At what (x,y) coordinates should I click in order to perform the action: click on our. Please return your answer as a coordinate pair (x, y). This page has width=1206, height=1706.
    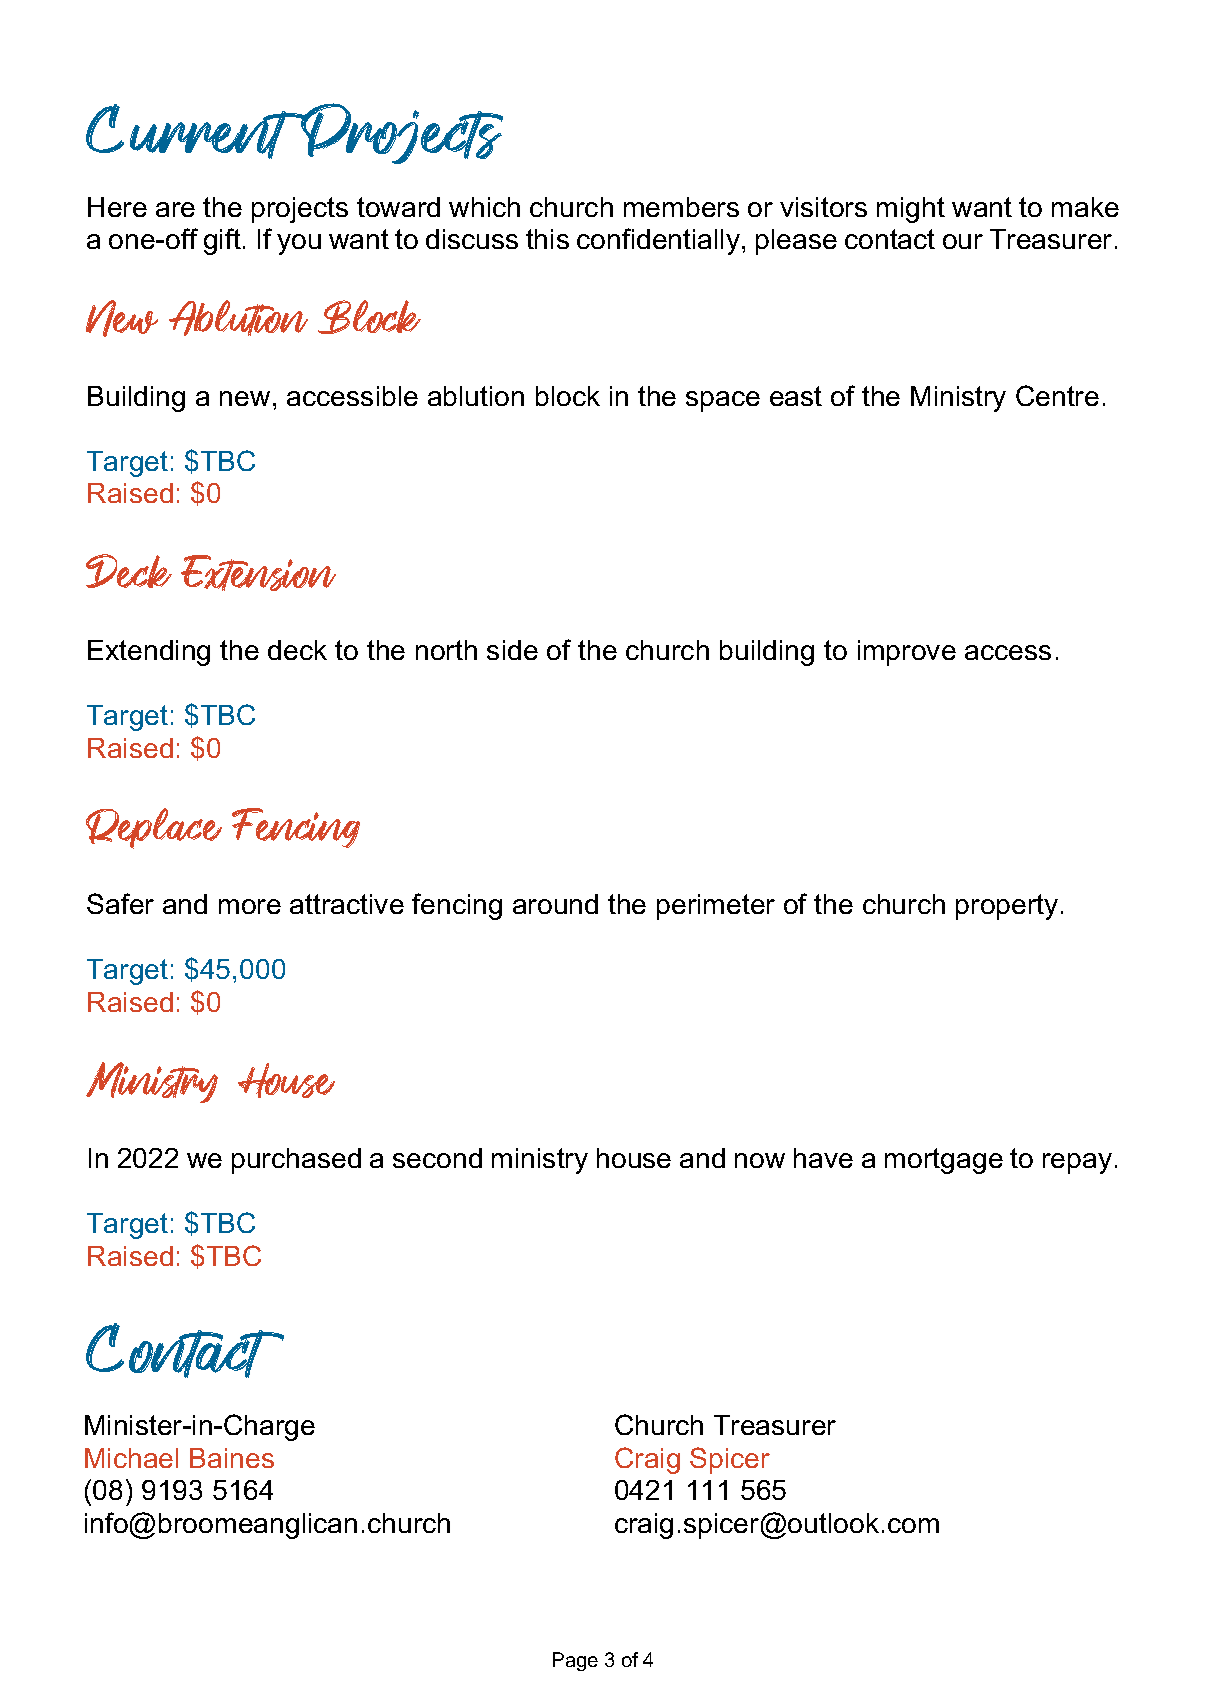
    Looking at the image, I should click on (963, 241).
